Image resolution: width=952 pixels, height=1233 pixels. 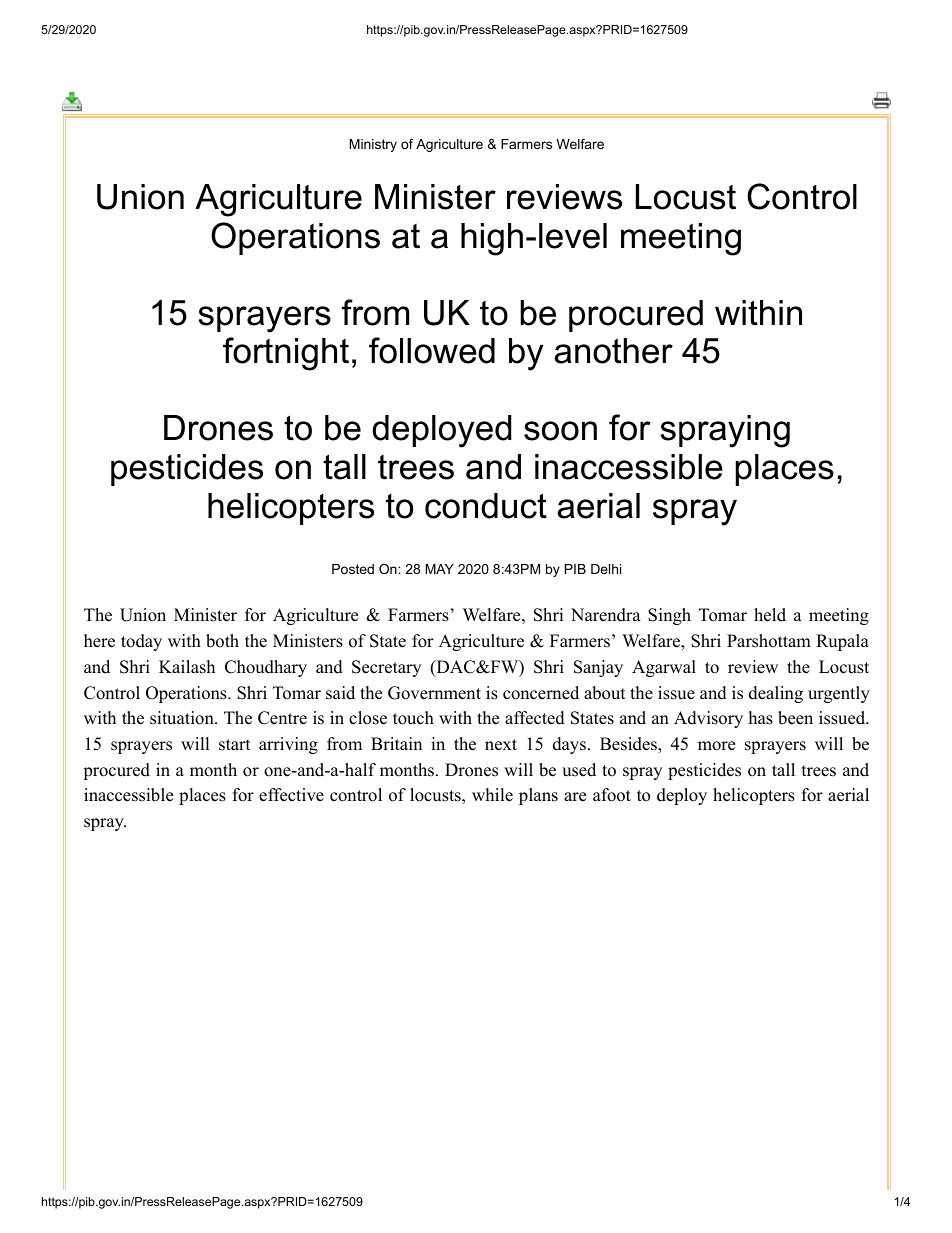 What do you see at coordinates (492, 795) in the screenshot?
I see `while` at bounding box center [492, 795].
